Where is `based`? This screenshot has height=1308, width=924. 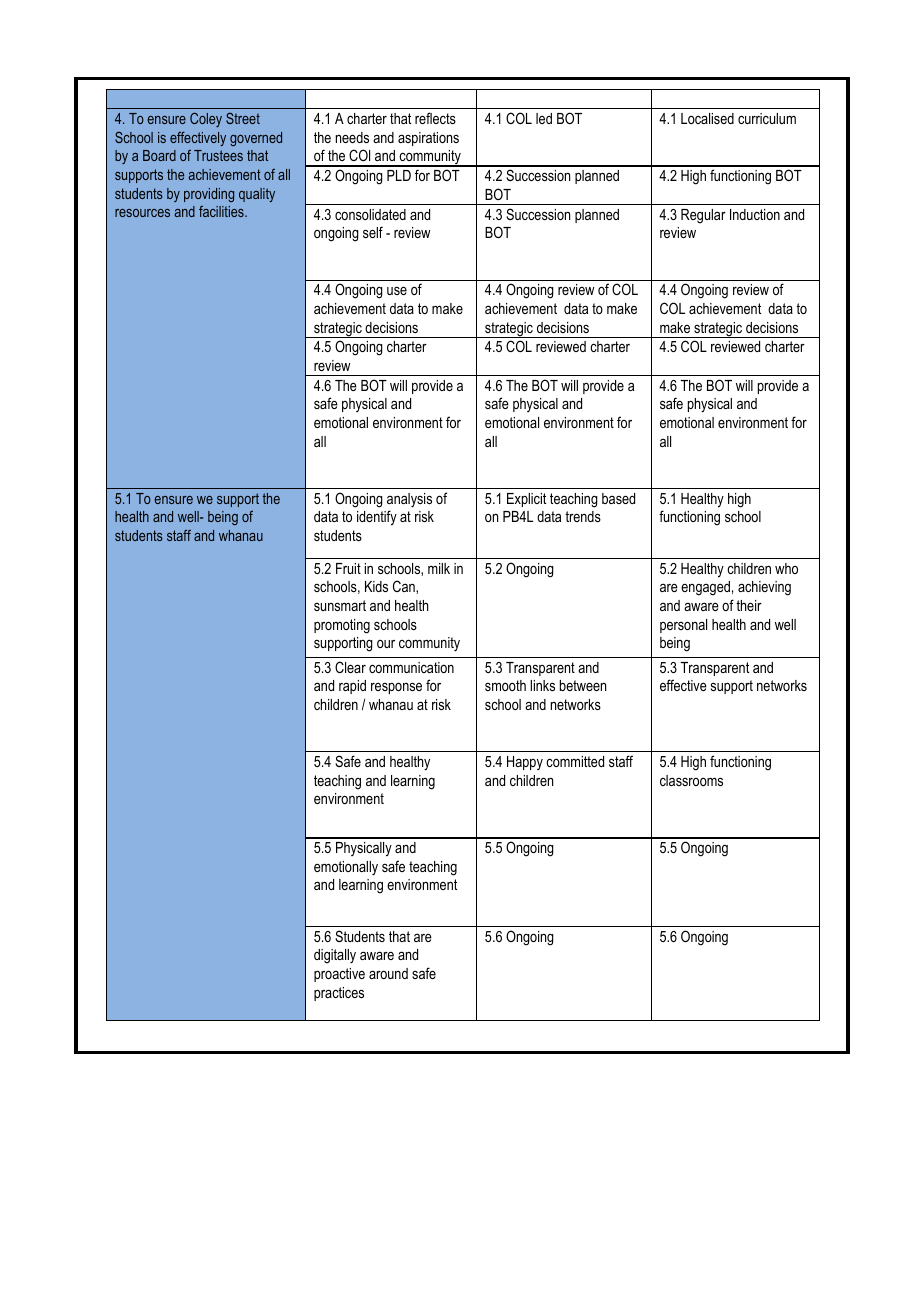
based is located at coordinates (618, 498).
